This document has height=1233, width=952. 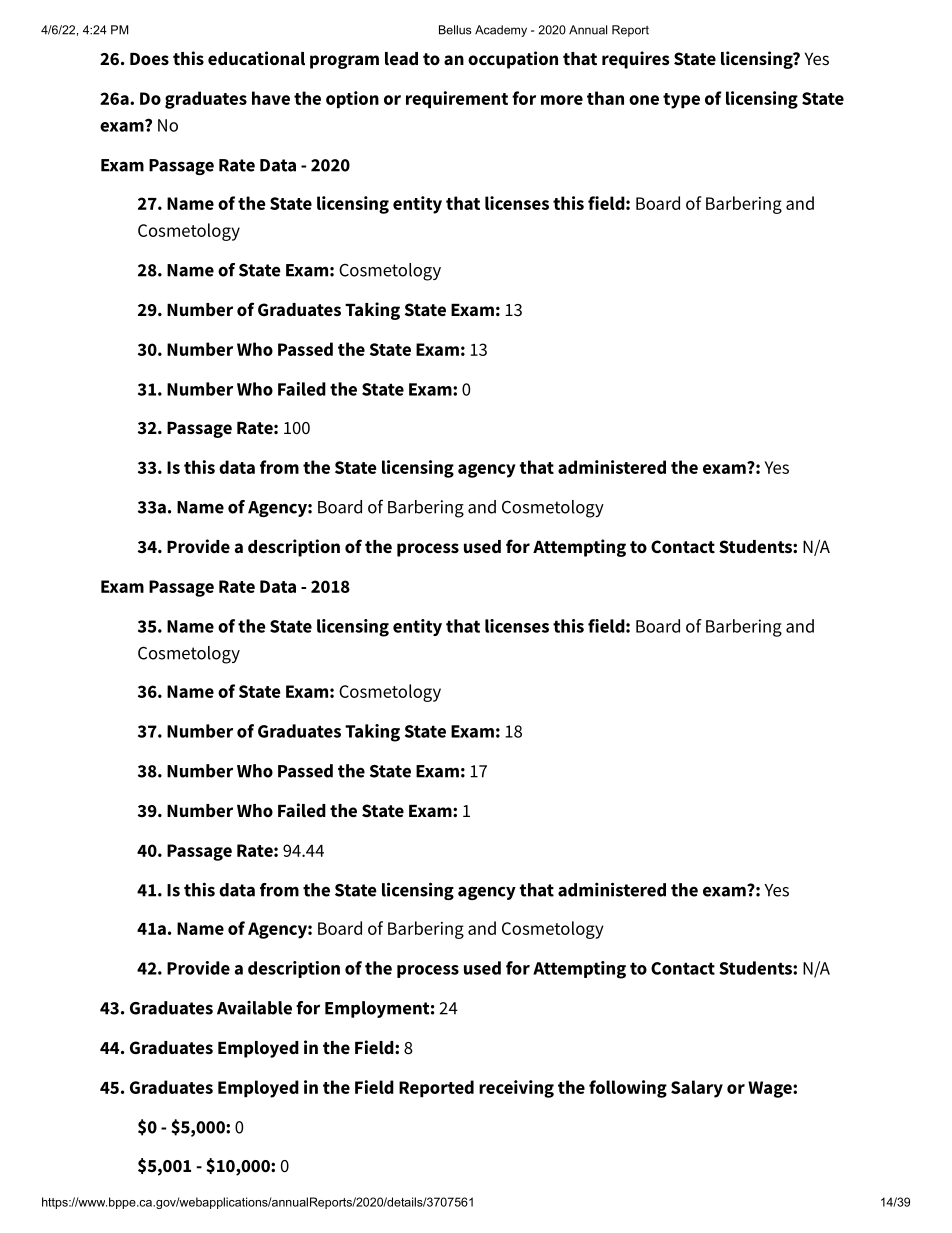 I want to click on requirement, so click(x=457, y=99).
